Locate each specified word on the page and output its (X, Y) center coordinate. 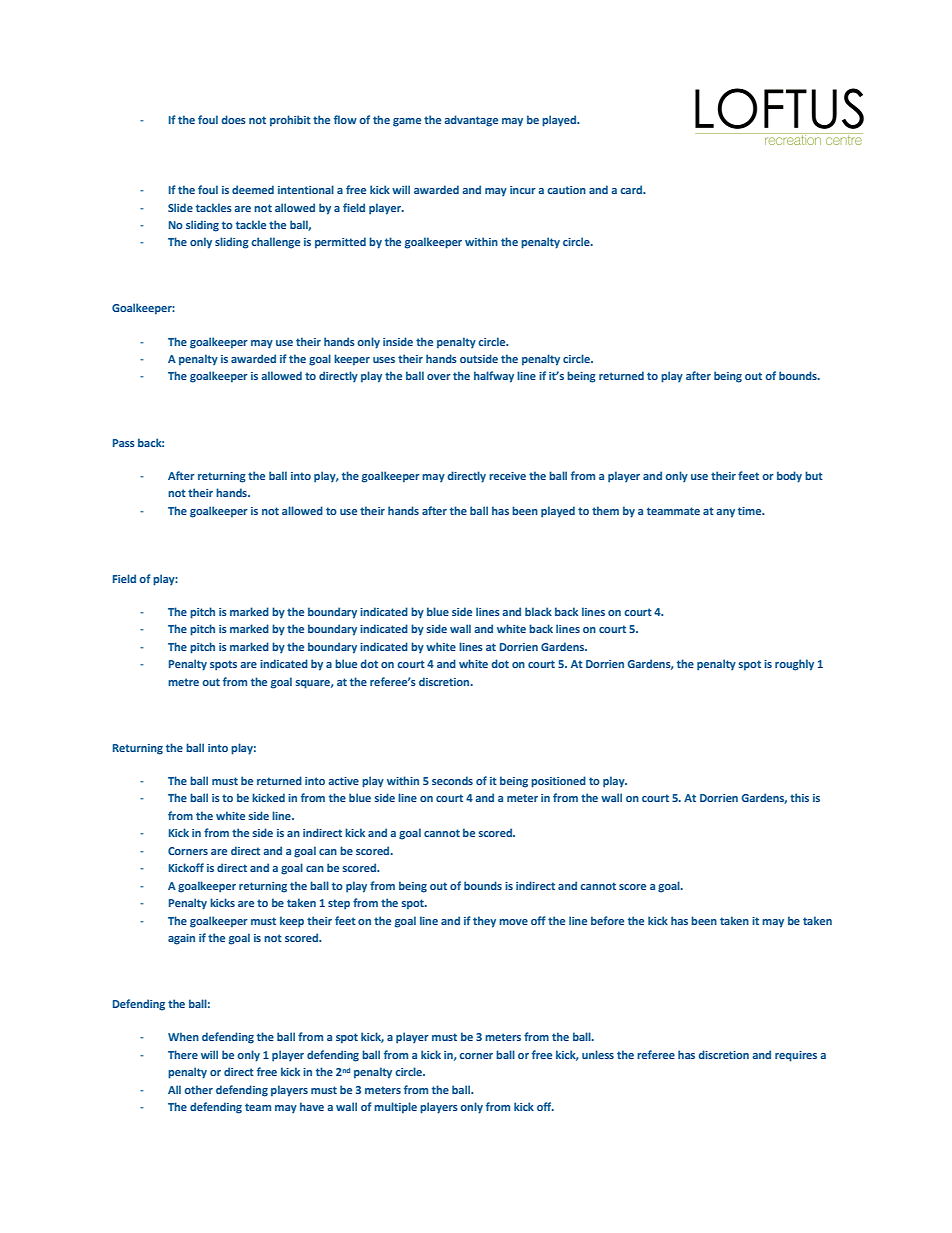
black (538, 611)
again (181, 939)
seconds (452, 780)
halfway (494, 377)
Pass (124, 443)
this (799, 797)
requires (796, 1056)
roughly (794, 665)
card (632, 189)
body (789, 477)
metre (183, 682)
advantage (471, 121)
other (198, 1089)
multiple (395, 1108)
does (233, 119)
